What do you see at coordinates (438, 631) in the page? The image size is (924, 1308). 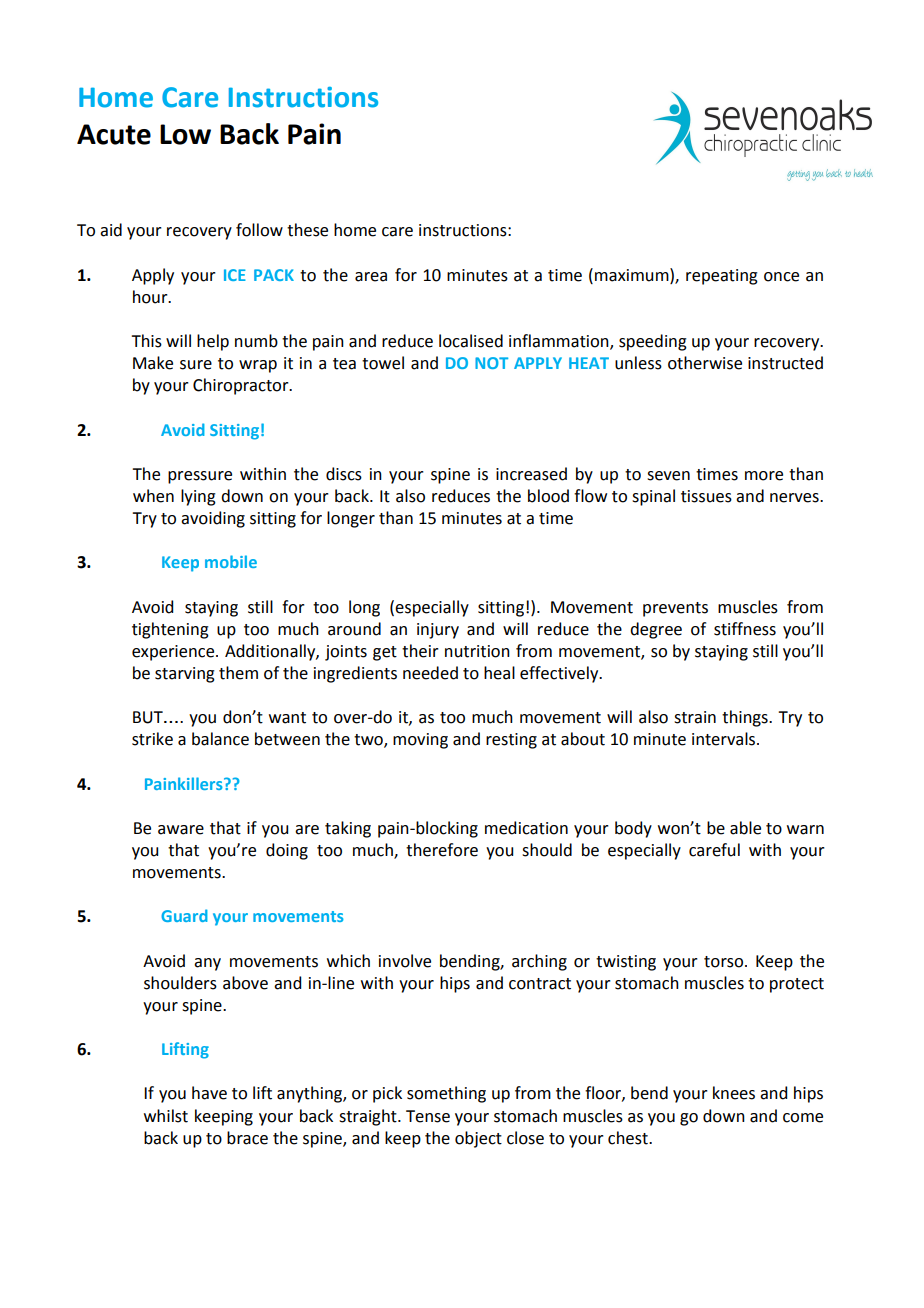 I see `injury` at bounding box center [438, 631].
